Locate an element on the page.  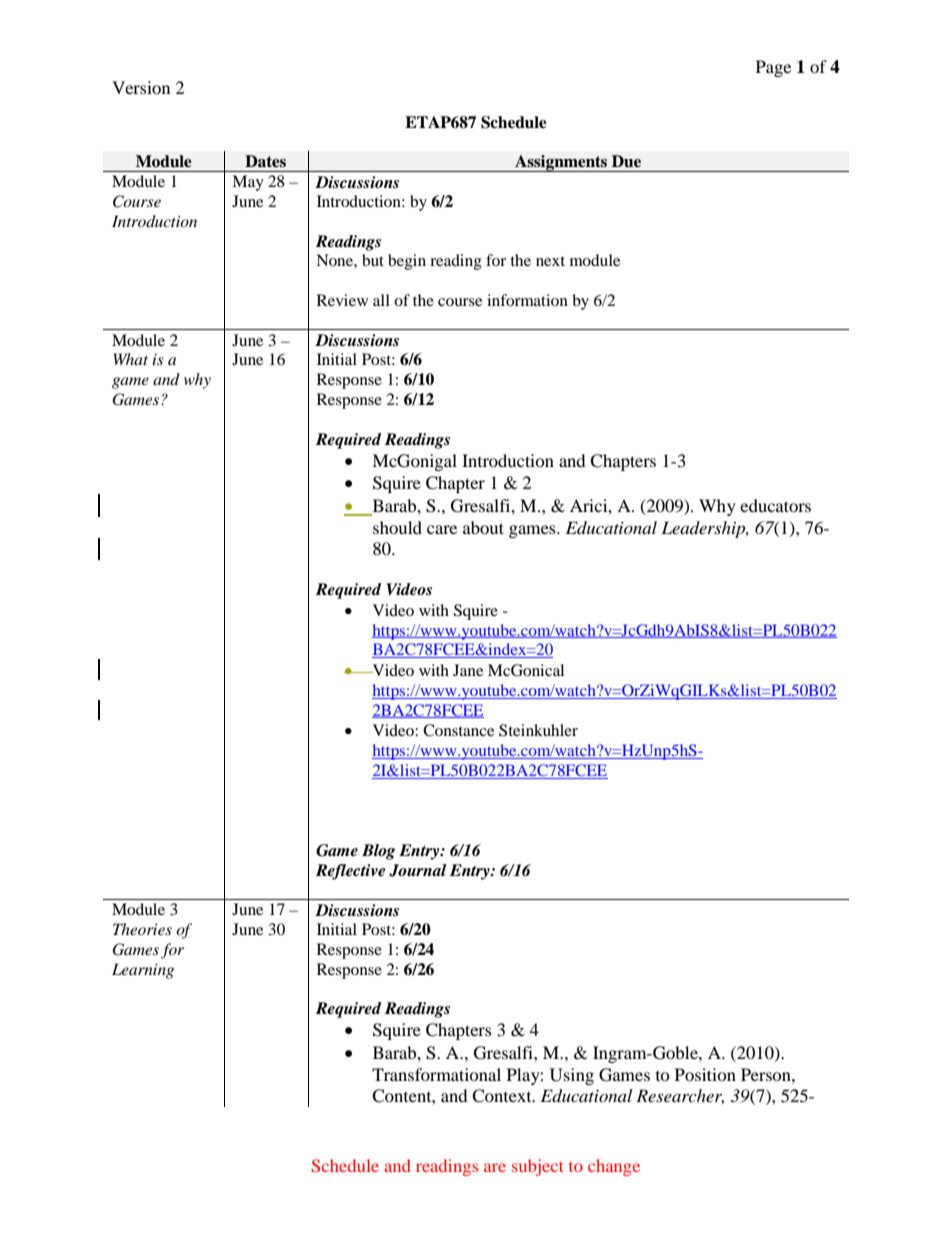
What is located at coordinates (131, 359).
